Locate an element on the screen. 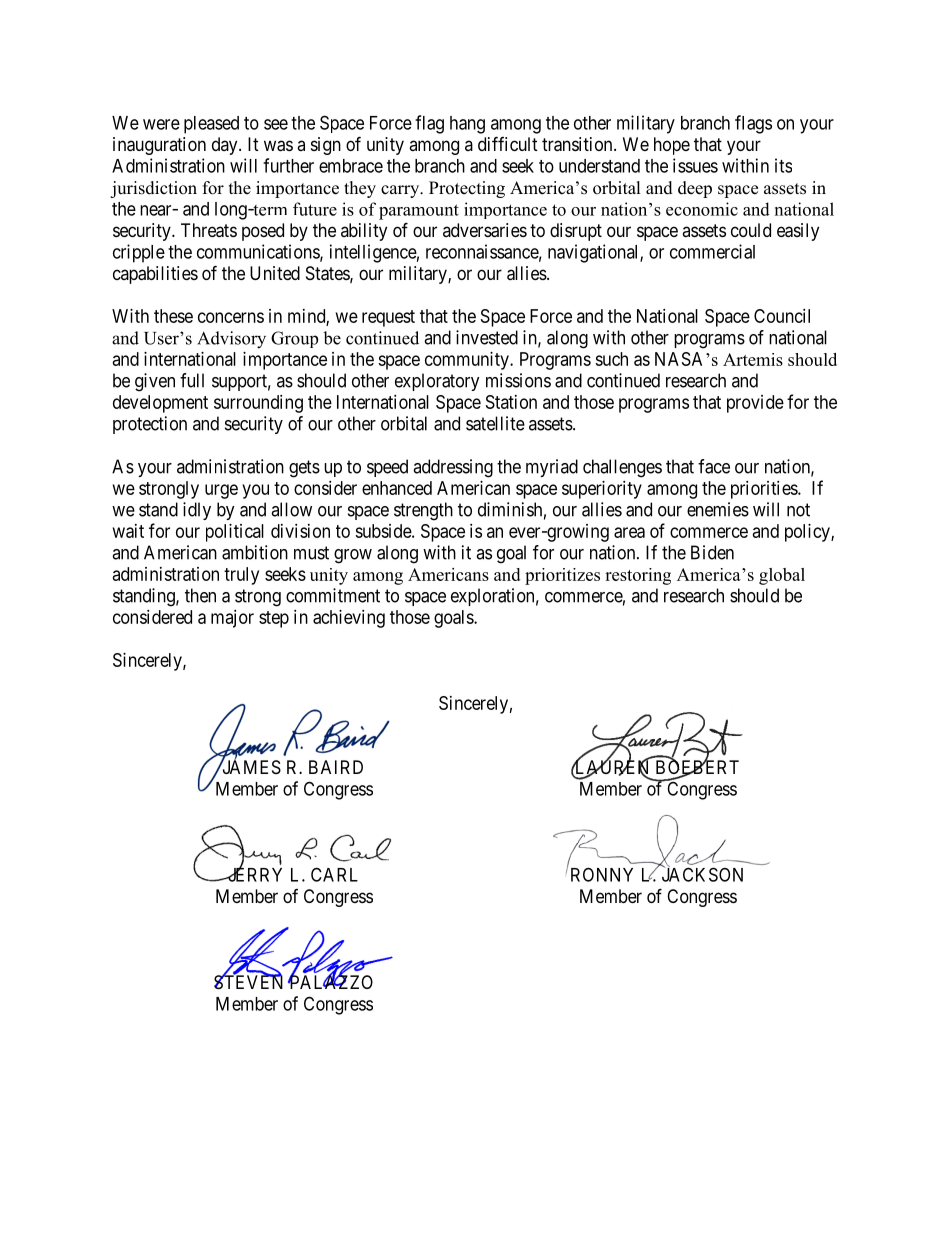  issues is located at coordinates (695, 165).
